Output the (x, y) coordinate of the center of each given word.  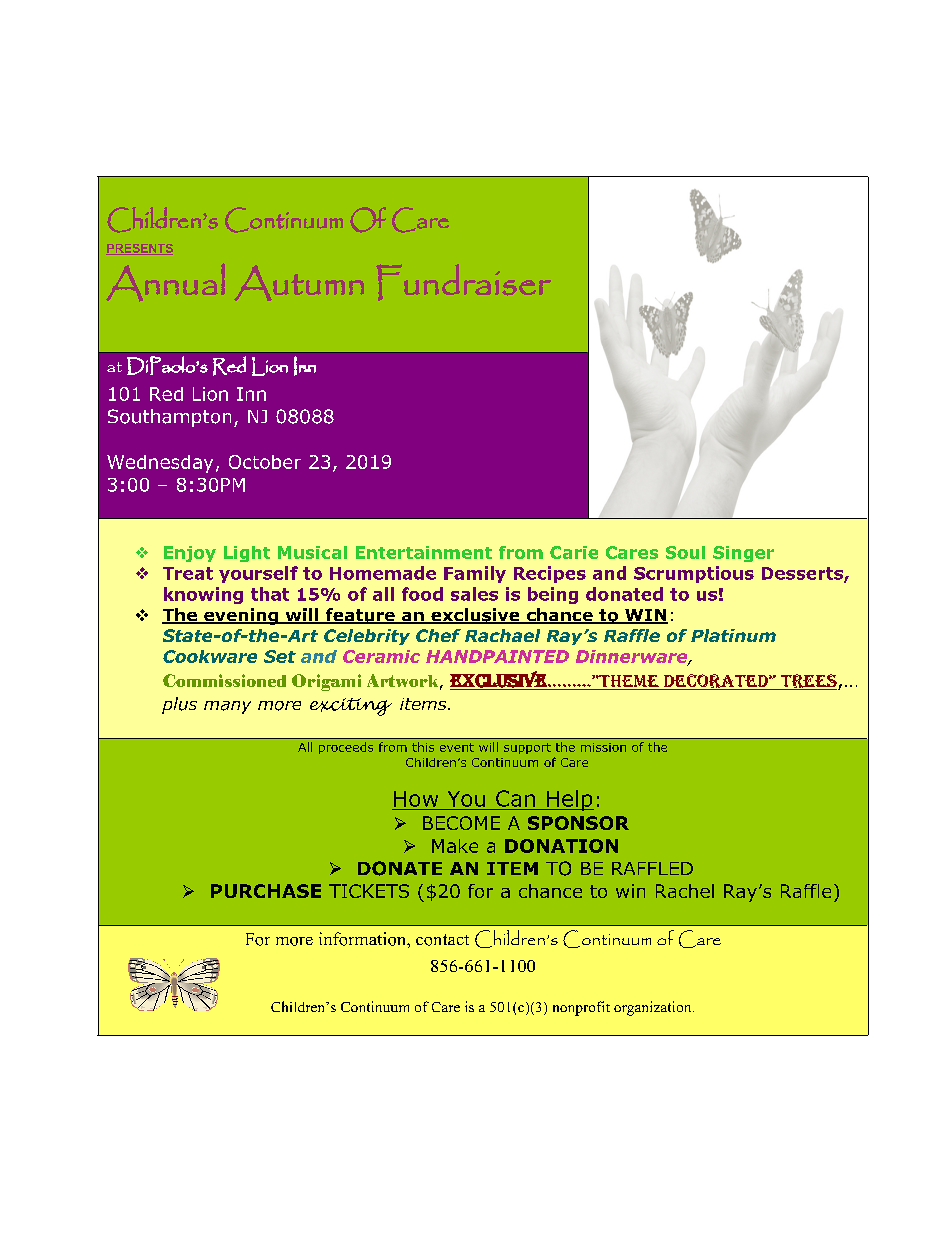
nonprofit (581, 1008)
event (457, 747)
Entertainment (424, 552)
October (265, 462)
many (227, 707)
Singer (743, 554)
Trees (808, 682)
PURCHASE (266, 891)
